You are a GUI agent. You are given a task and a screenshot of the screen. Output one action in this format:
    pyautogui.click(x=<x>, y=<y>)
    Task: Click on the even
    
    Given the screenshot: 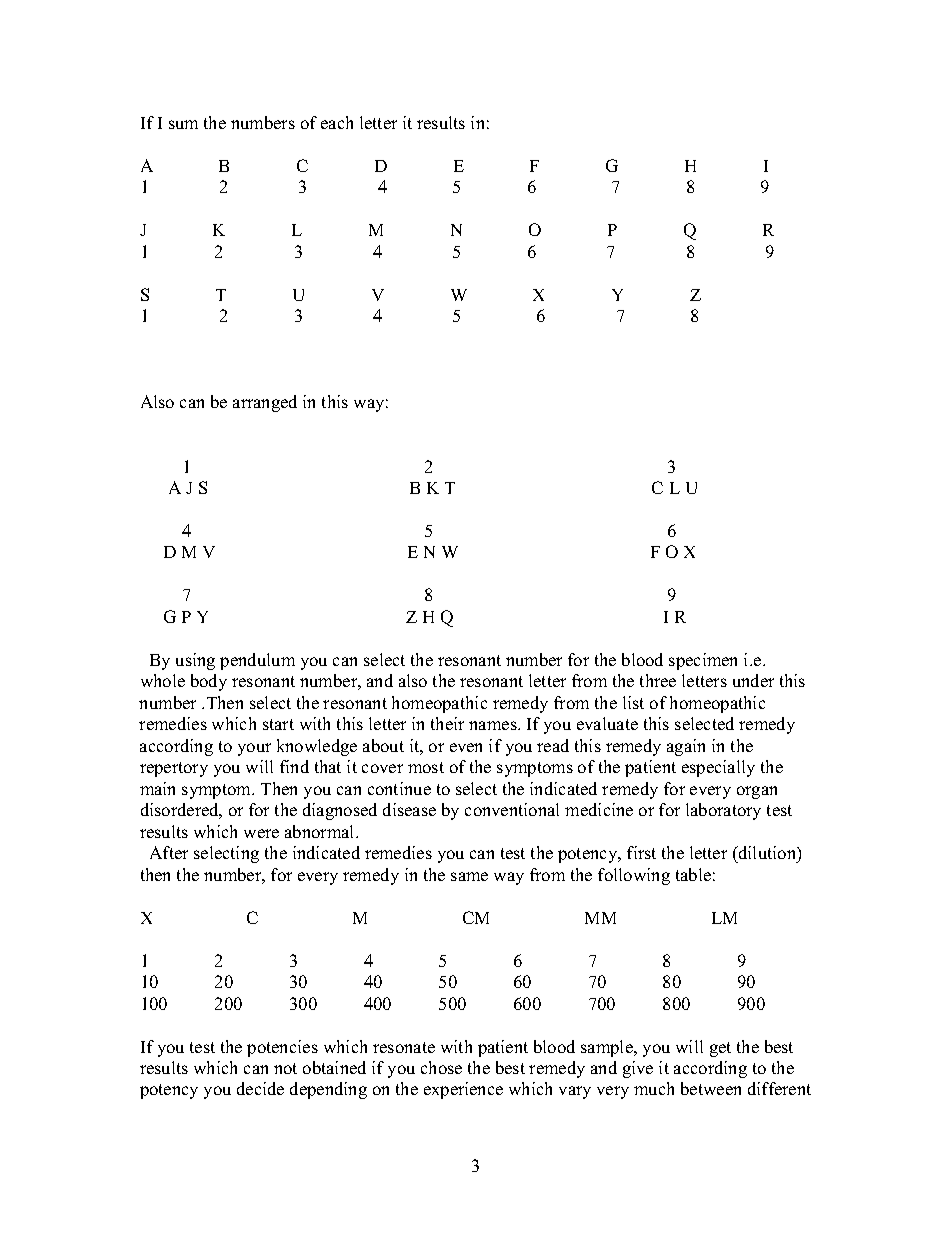 What is the action you would take?
    pyautogui.click(x=466, y=747)
